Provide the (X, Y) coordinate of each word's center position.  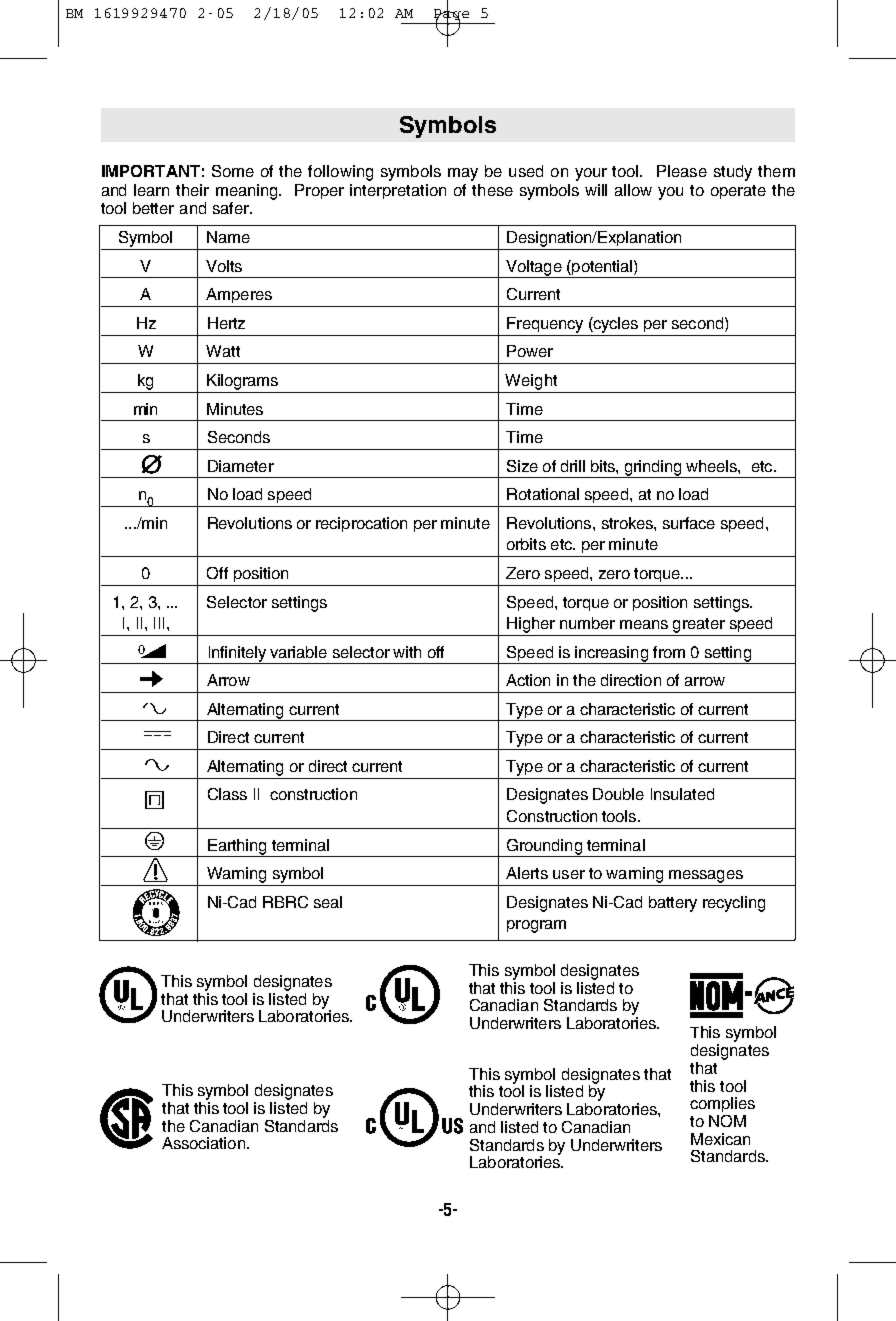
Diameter (241, 466)
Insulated (682, 794)
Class (227, 794)
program (536, 926)
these (492, 190)
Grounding (544, 848)
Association (203, 1143)
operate (738, 192)
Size (522, 466)
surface (689, 523)
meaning (248, 192)
